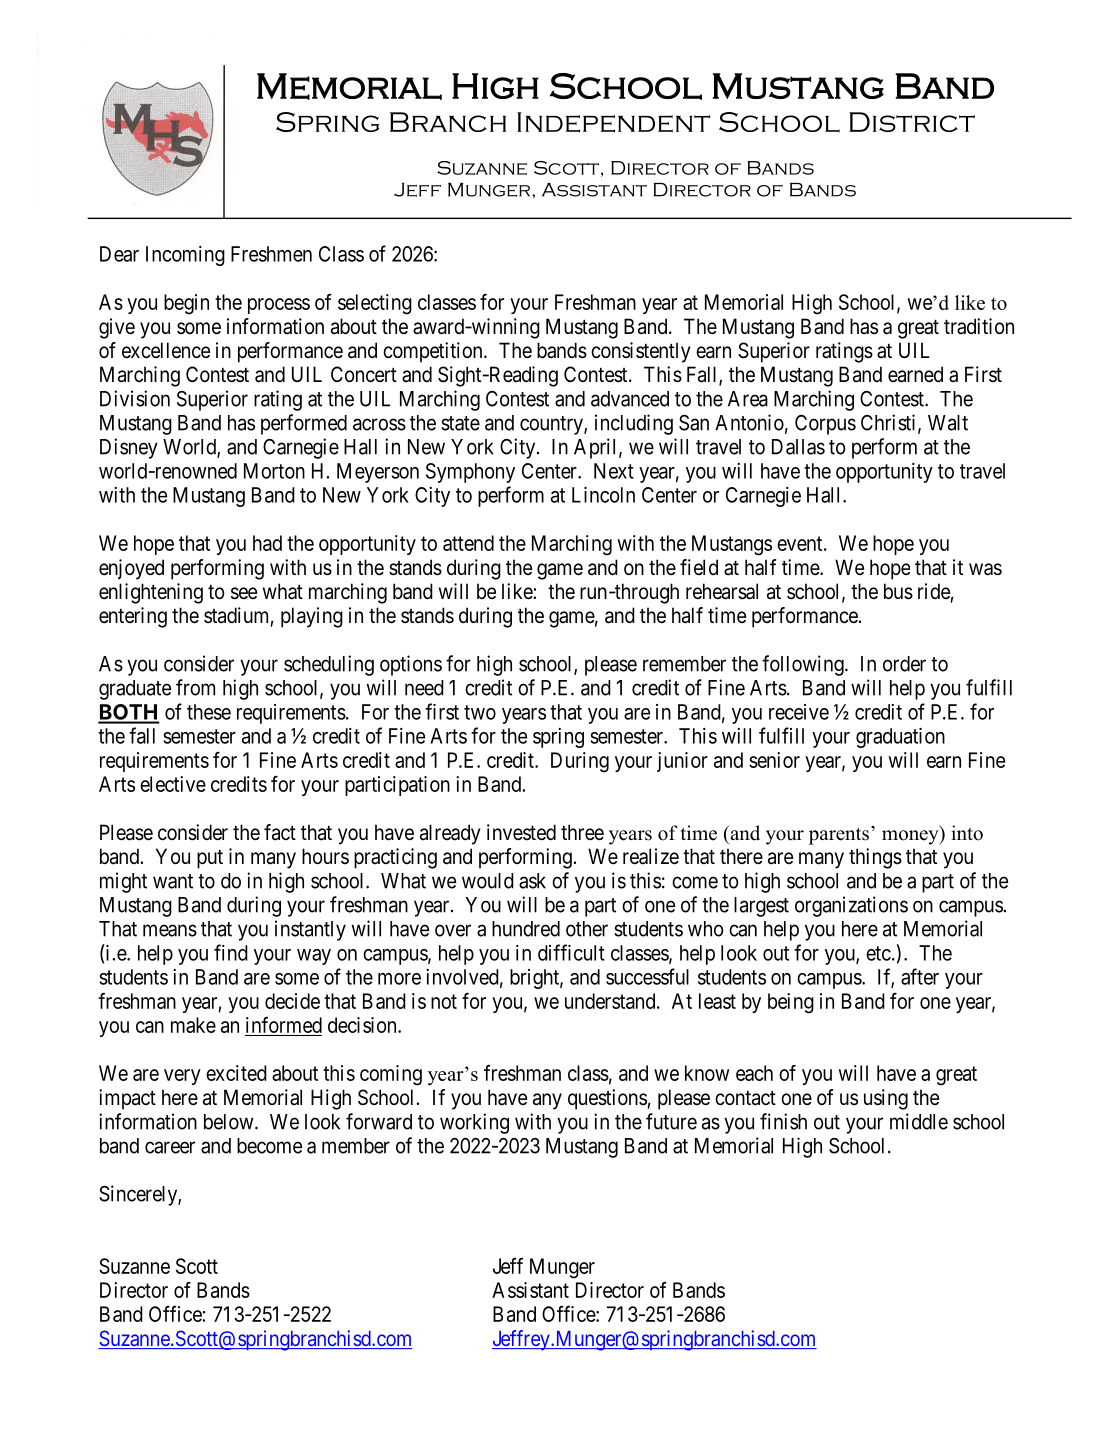  What do you see at coordinates (613, 122) in the document?
I see `Independent` at bounding box center [613, 122].
